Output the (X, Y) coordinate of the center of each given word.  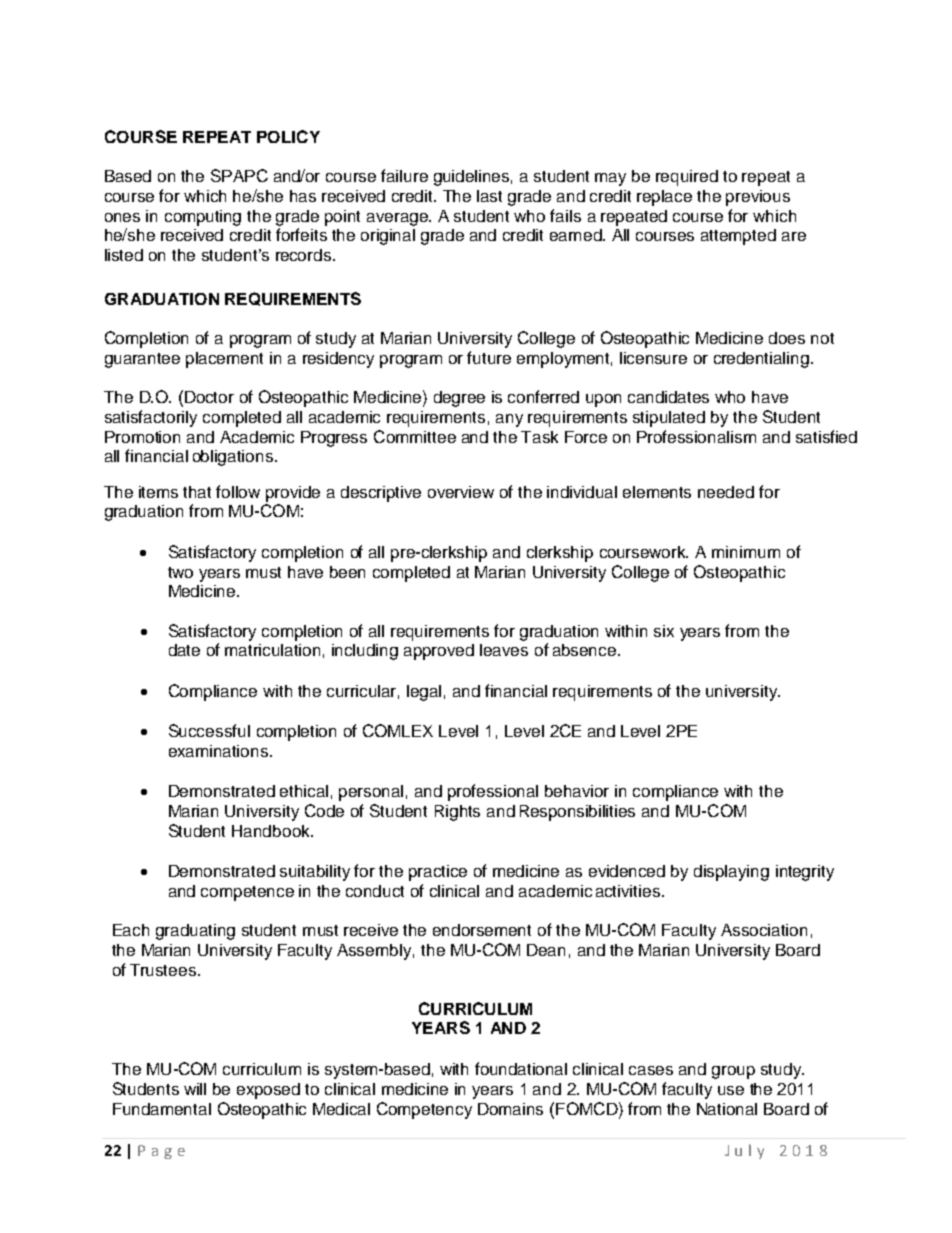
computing (203, 218)
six (664, 631)
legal (424, 693)
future (489, 357)
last (489, 196)
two (180, 572)
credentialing (761, 360)
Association (764, 930)
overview (461, 492)
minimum (746, 552)
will (195, 1089)
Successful (209, 730)
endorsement (482, 930)
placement (224, 360)
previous (758, 198)
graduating (195, 932)
